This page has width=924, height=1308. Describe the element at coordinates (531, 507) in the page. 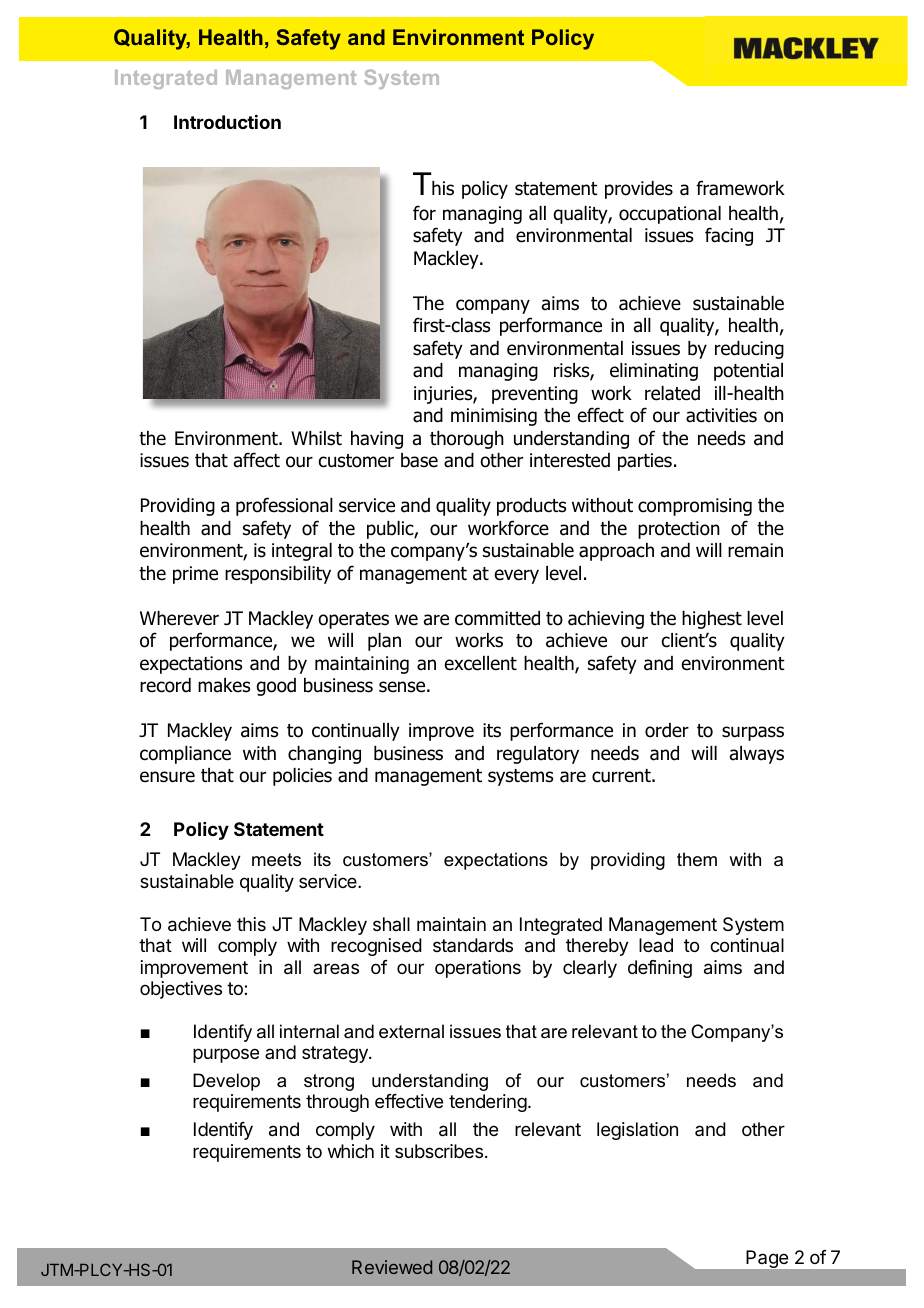

I see `products` at that location.
